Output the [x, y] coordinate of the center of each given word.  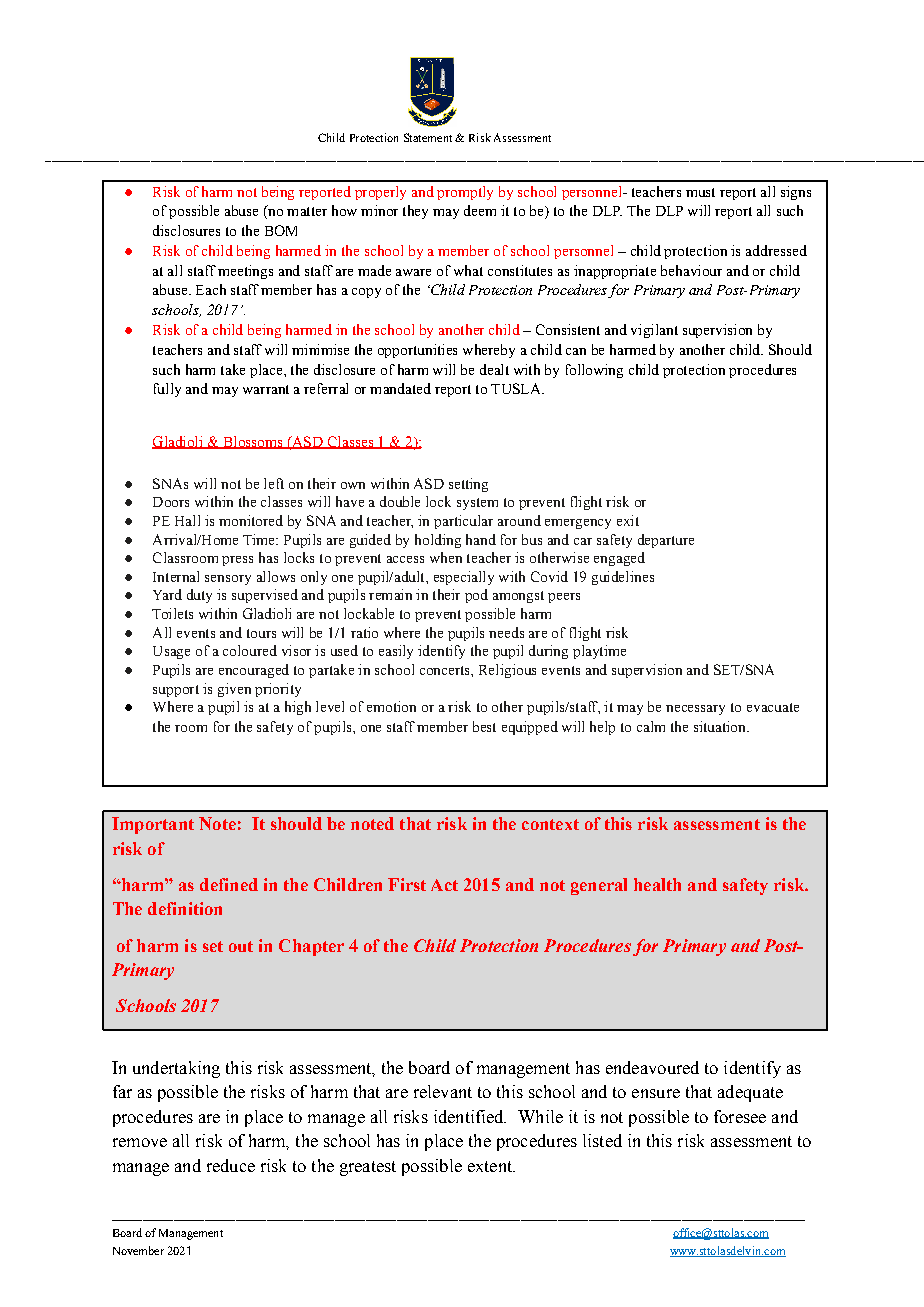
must [700, 192]
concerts [446, 670]
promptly [465, 193]
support [176, 691]
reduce [231, 1165]
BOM [281, 230]
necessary [695, 710]
